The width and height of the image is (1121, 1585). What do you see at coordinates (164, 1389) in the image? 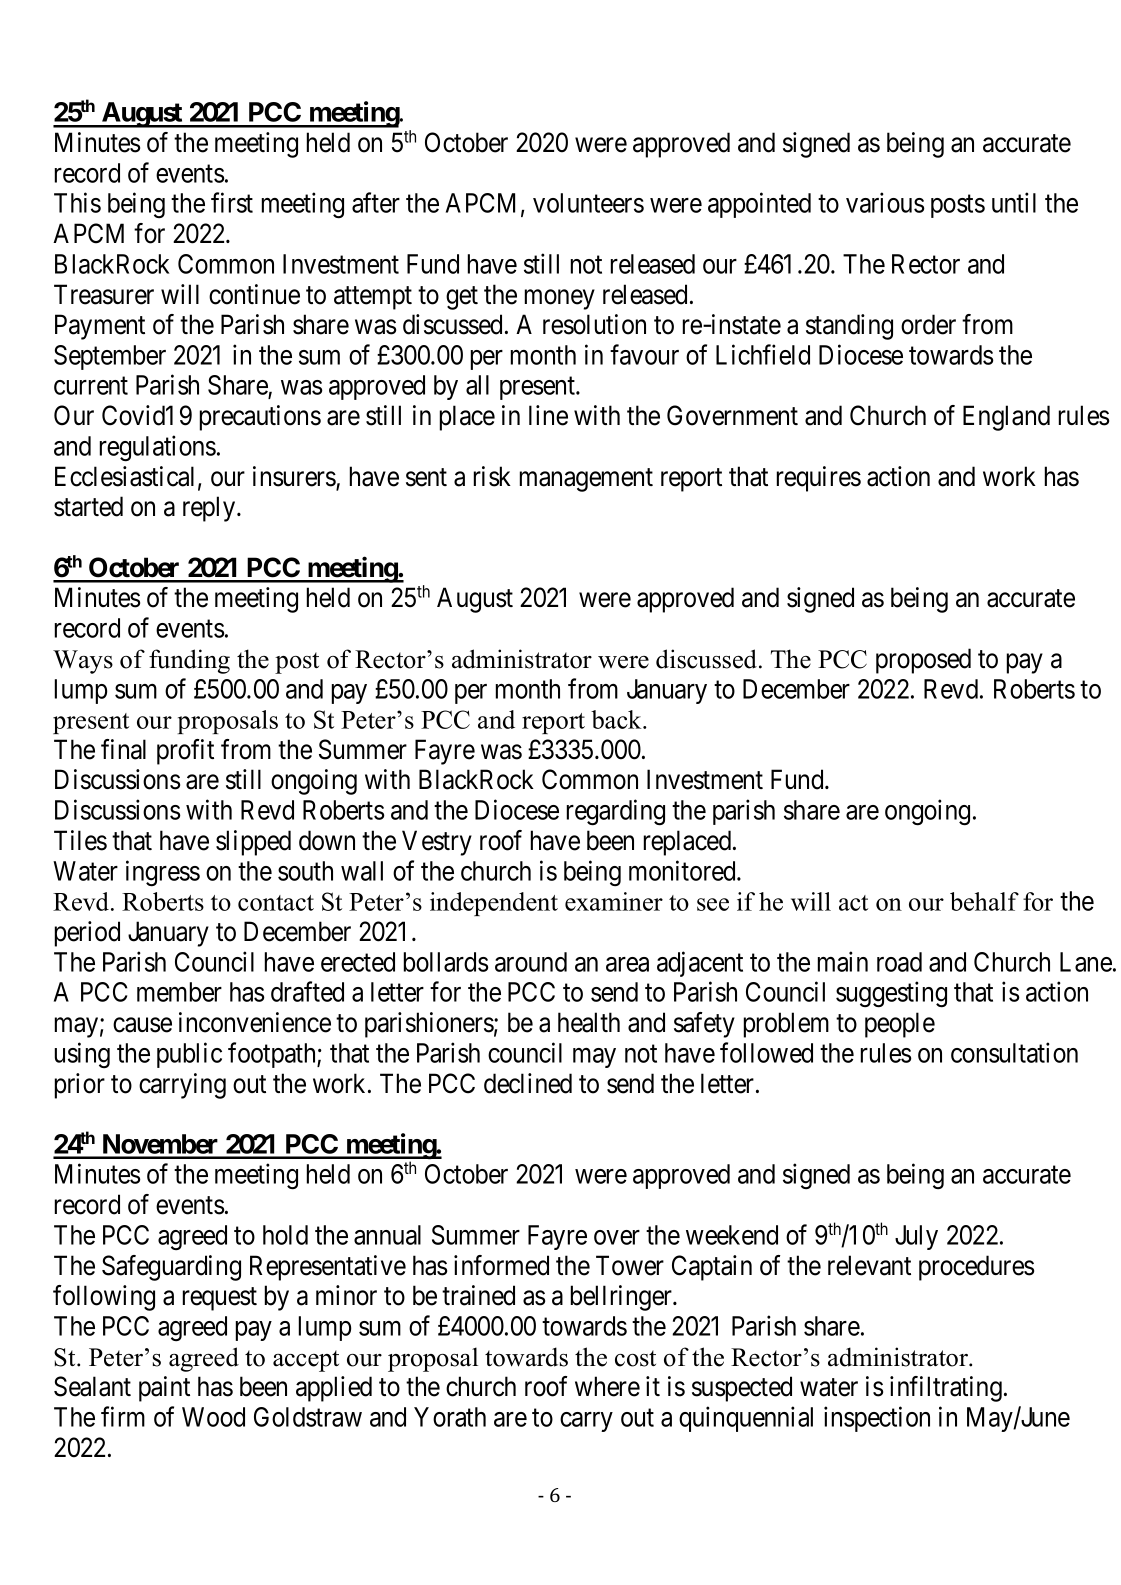
I see `paint` at bounding box center [164, 1389].
